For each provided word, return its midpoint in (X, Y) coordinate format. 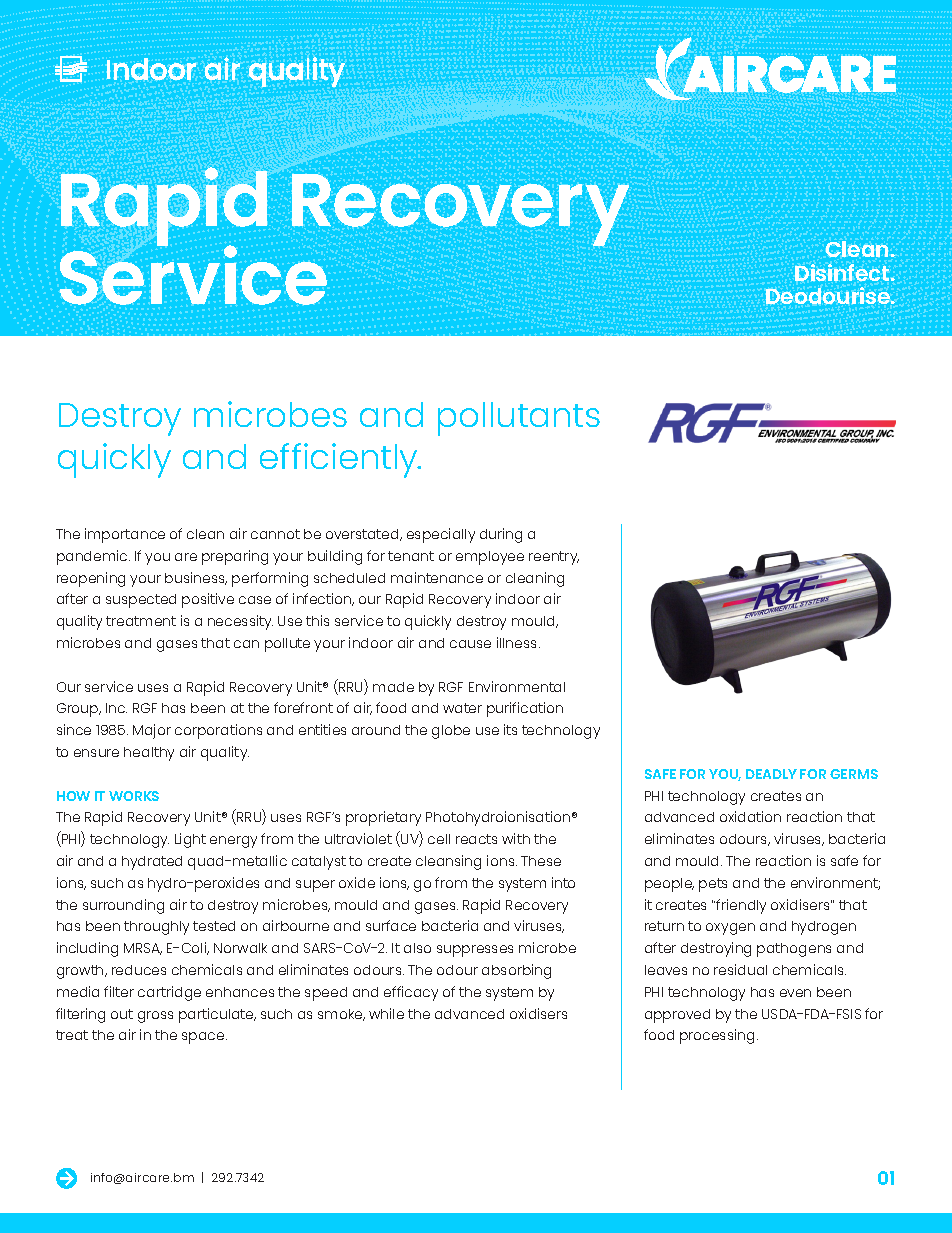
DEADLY (771, 774)
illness (518, 642)
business (196, 578)
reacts (476, 839)
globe (451, 732)
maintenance (437, 577)
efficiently (340, 460)
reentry (554, 558)
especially (441, 535)
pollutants (519, 419)
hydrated (152, 863)
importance (125, 535)
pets (713, 885)
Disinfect (843, 272)
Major (152, 731)
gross (155, 1017)
